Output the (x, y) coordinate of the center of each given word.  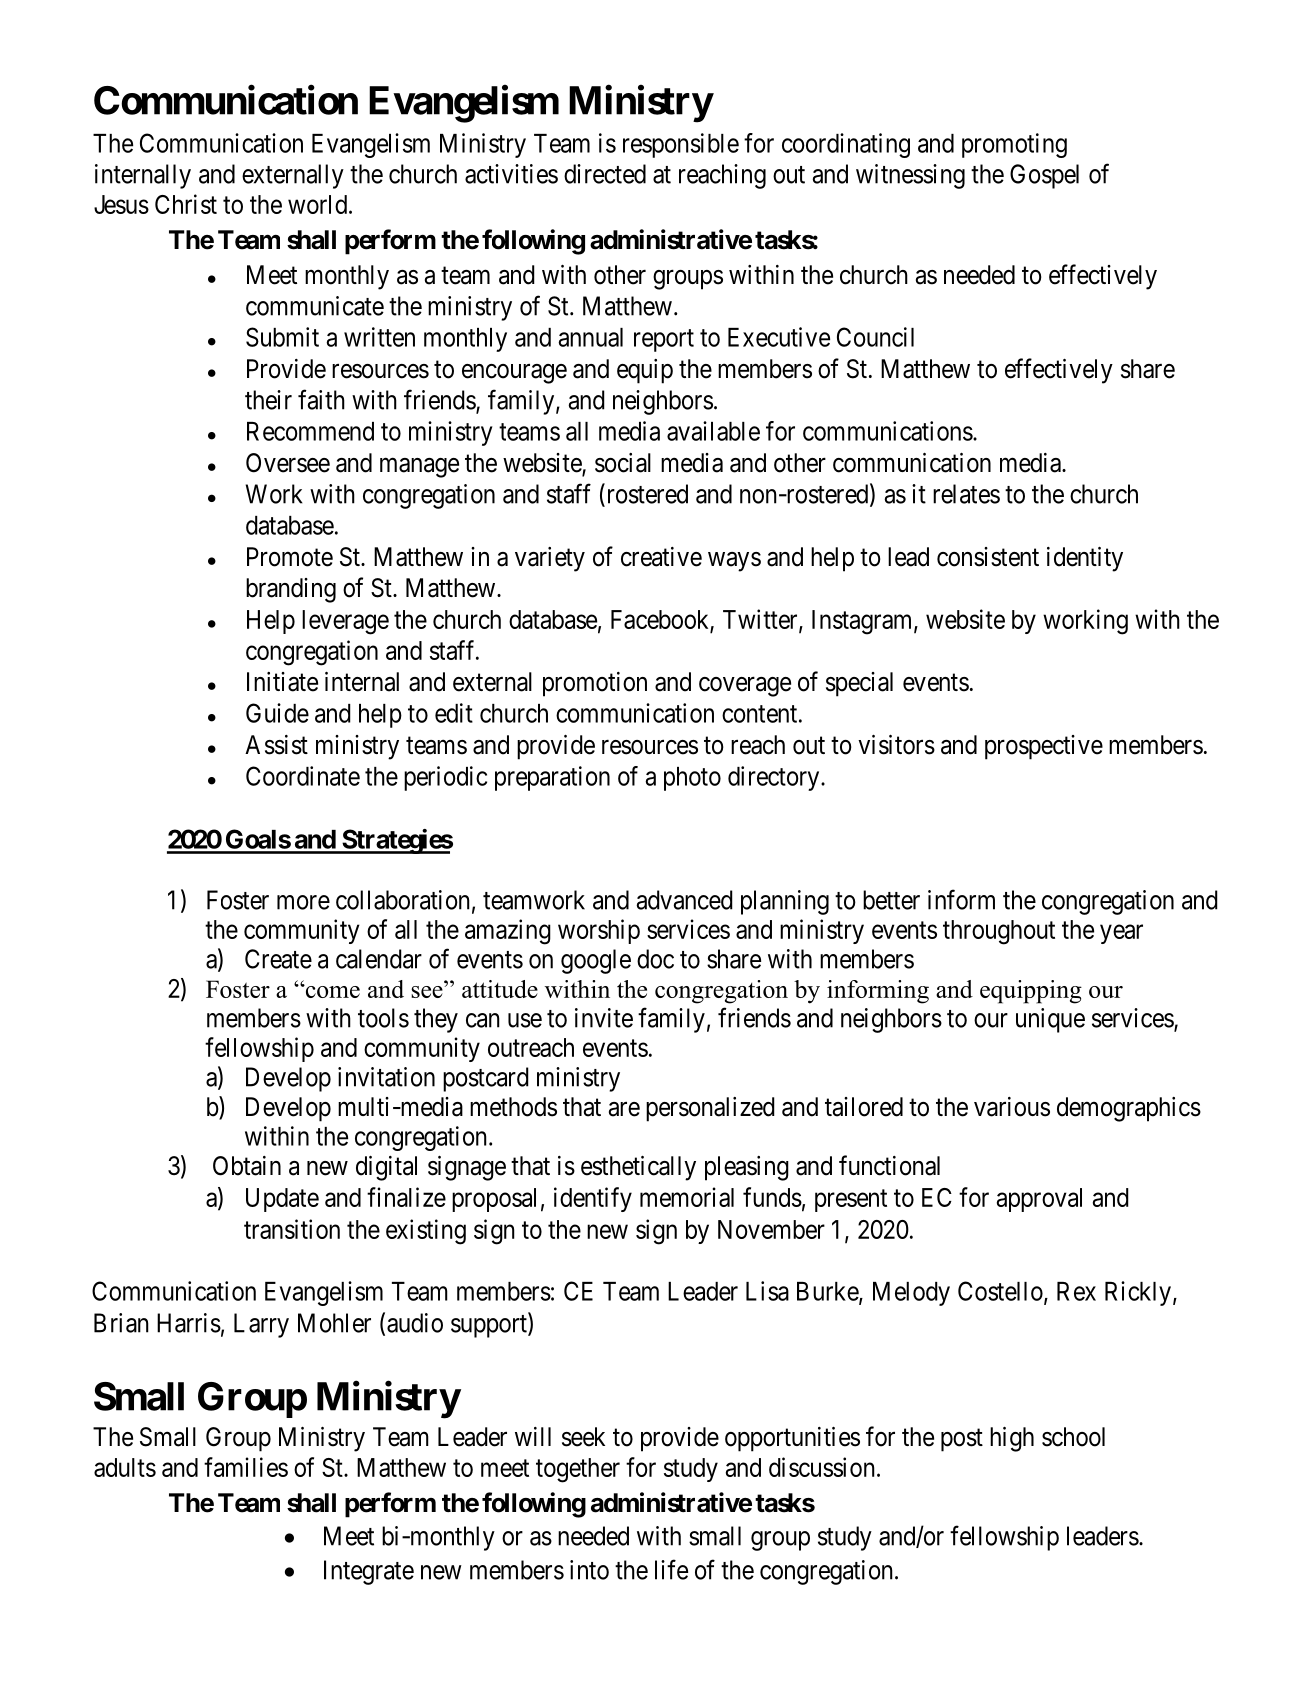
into (589, 1570)
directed (605, 174)
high (1012, 1439)
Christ (186, 204)
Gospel (1044, 176)
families (246, 1467)
